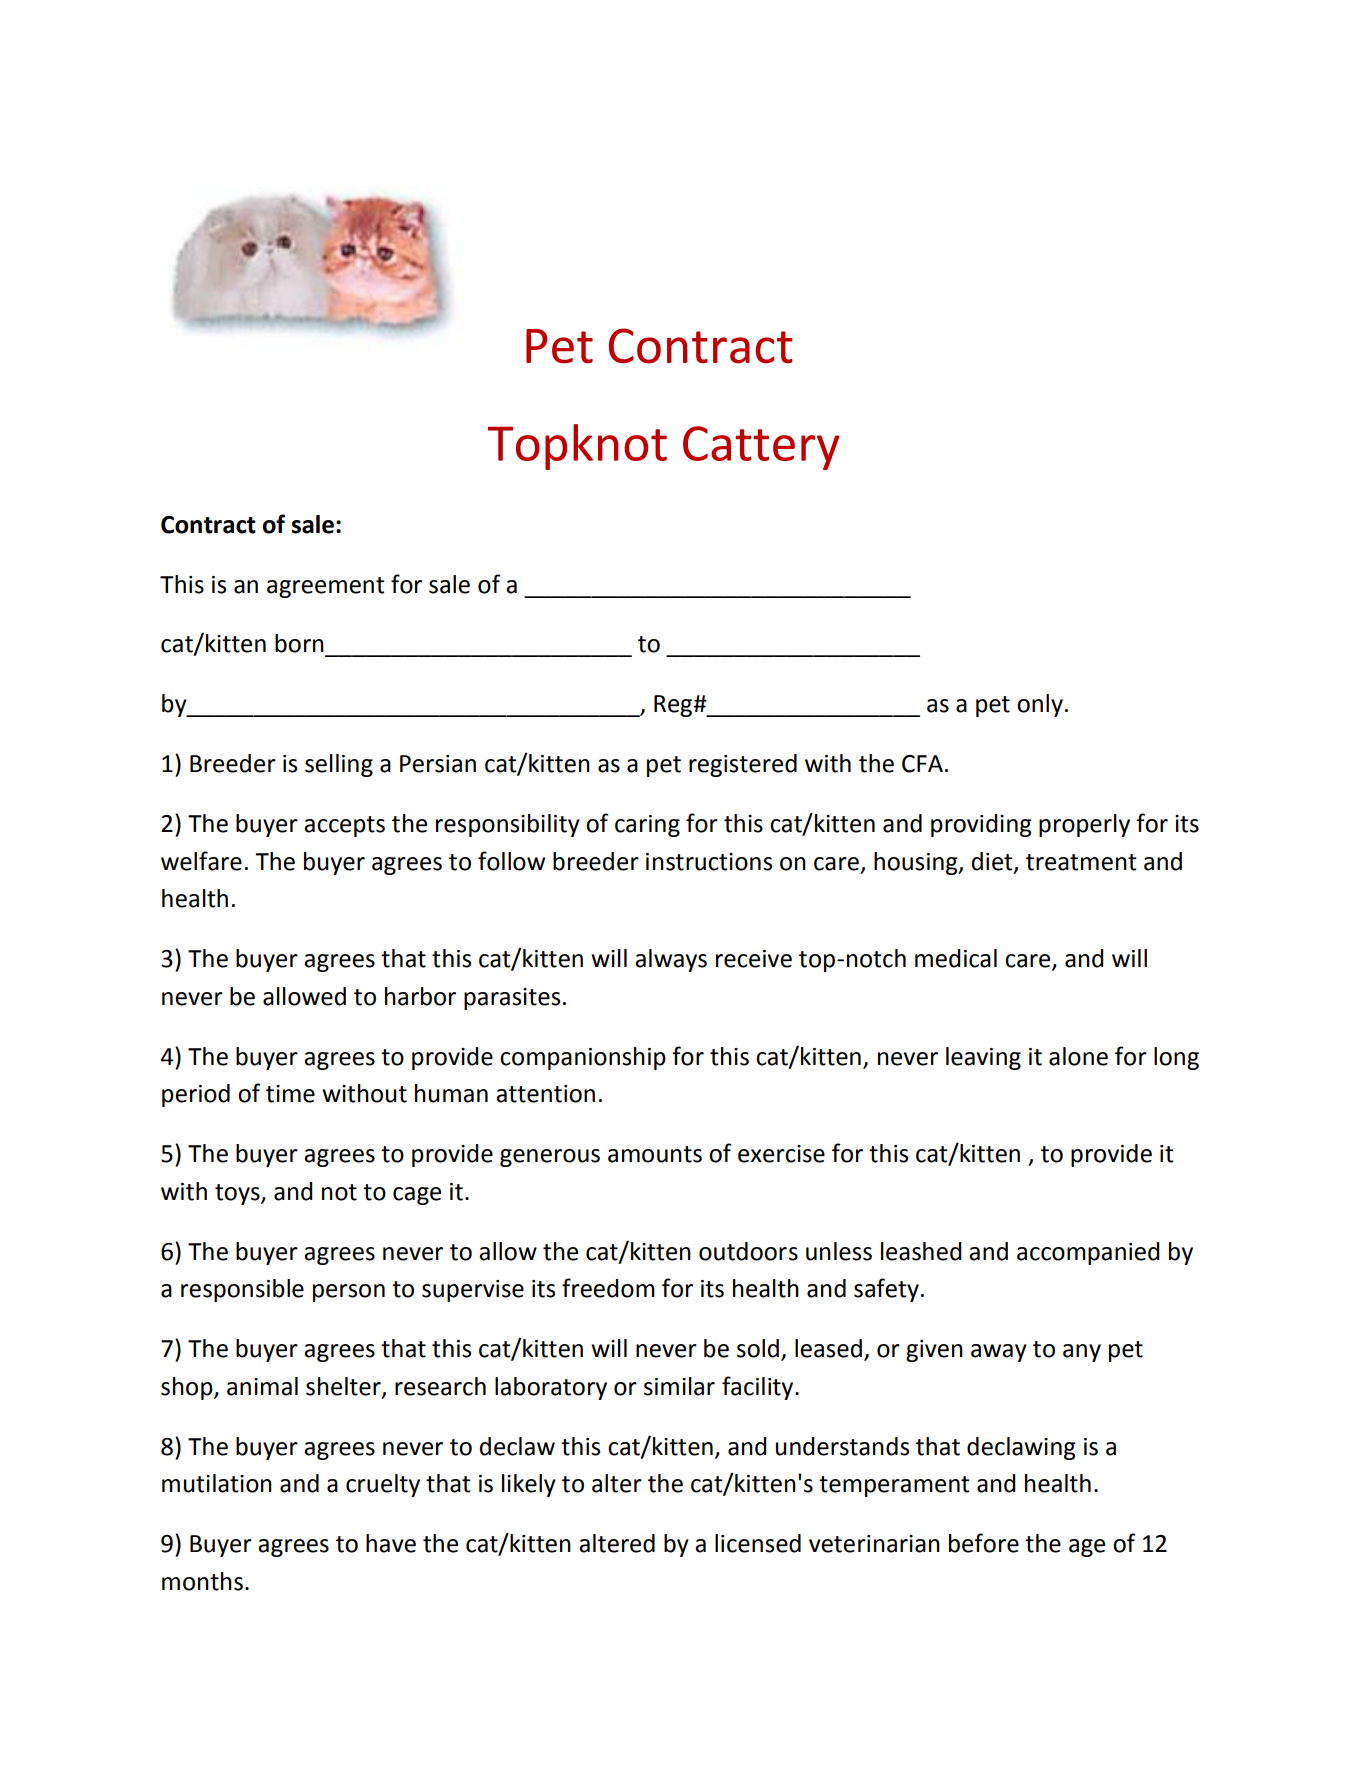  What do you see at coordinates (1088, 1253) in the page?
I see `accompanied` at bounding box center [1088, 1253].
